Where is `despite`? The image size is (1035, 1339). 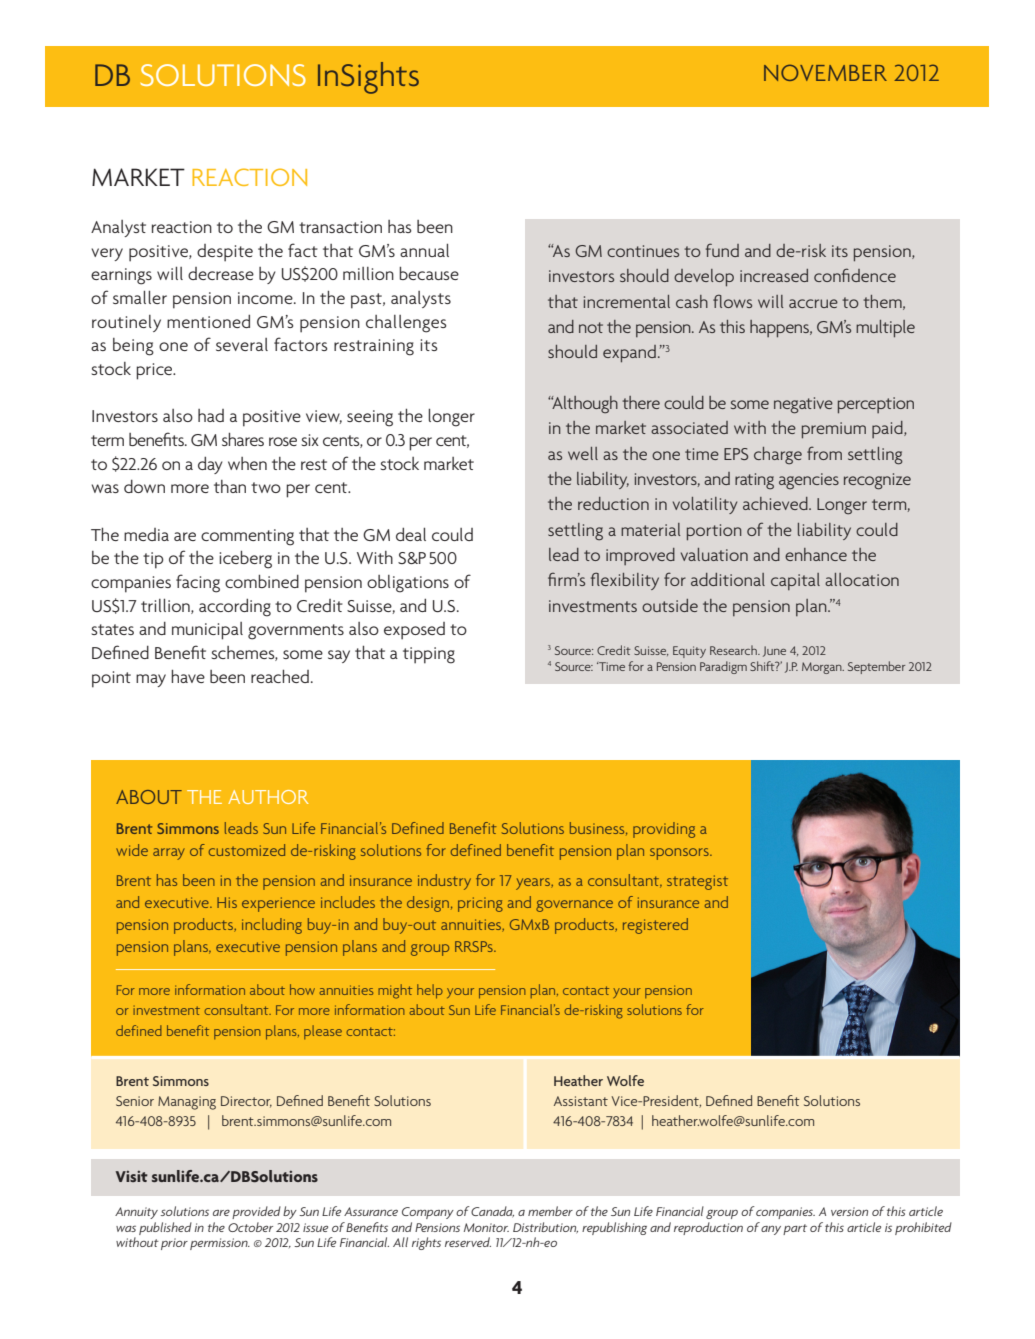 despite is located at coordinates (225, 253).
